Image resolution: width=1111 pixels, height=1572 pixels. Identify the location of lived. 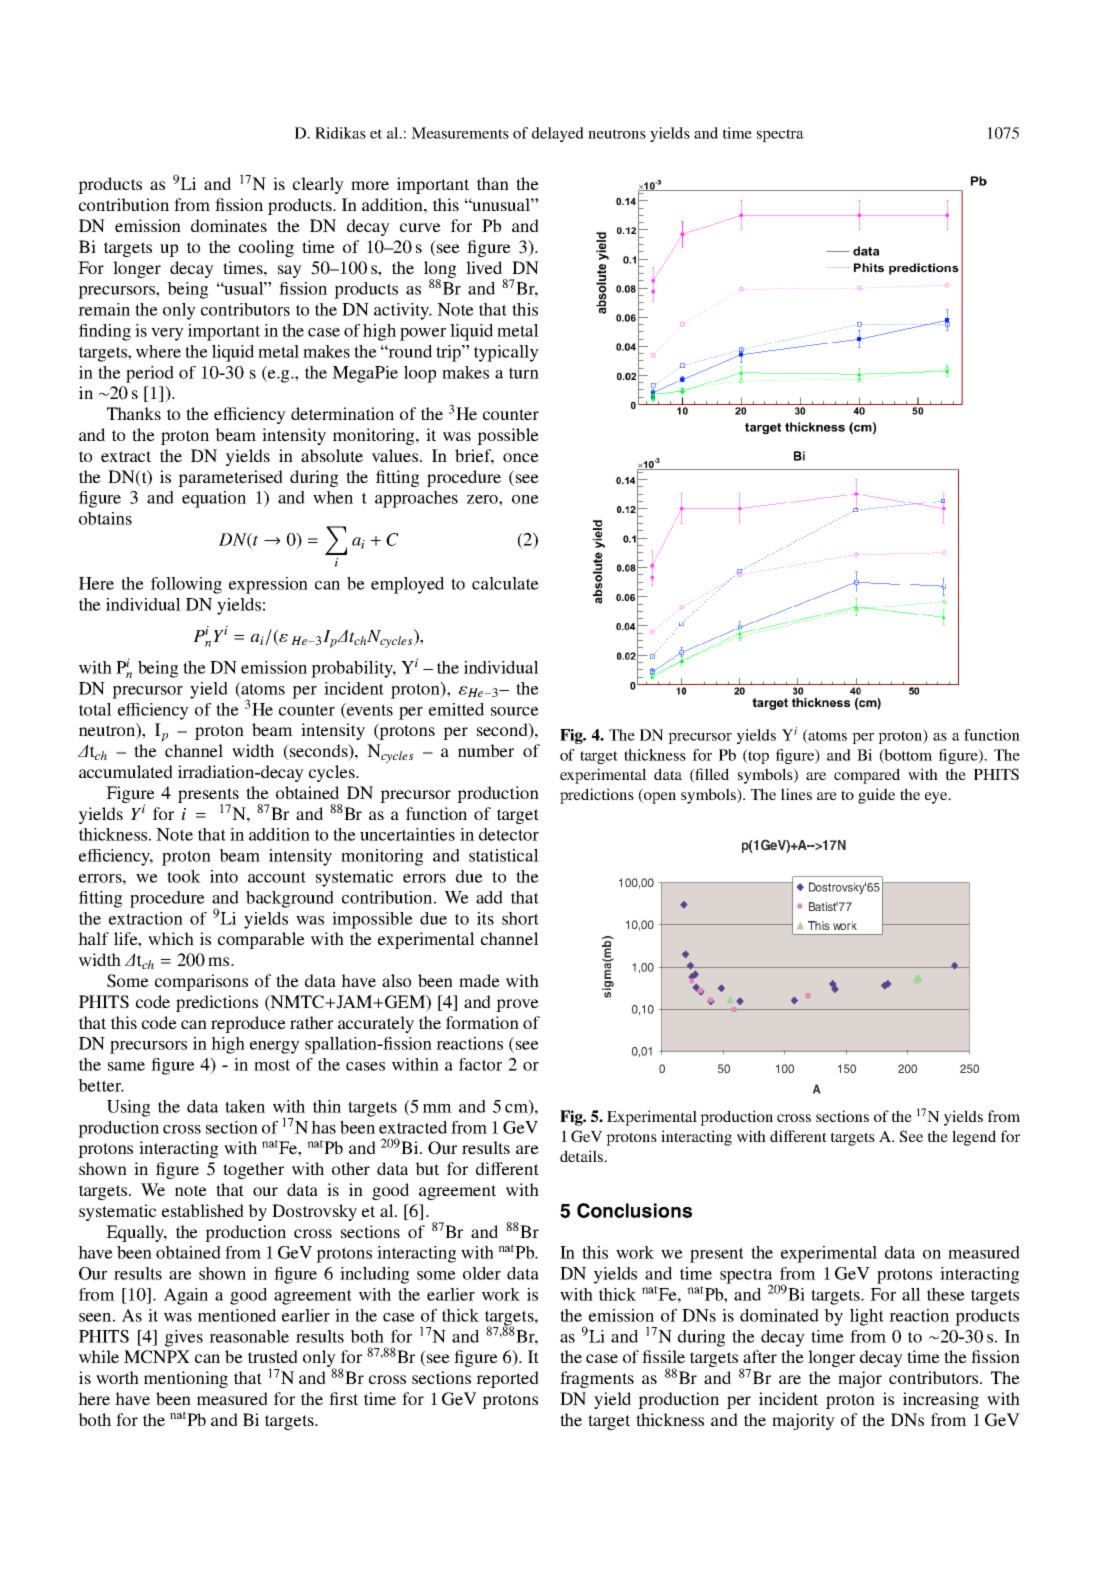
(484, 267).
